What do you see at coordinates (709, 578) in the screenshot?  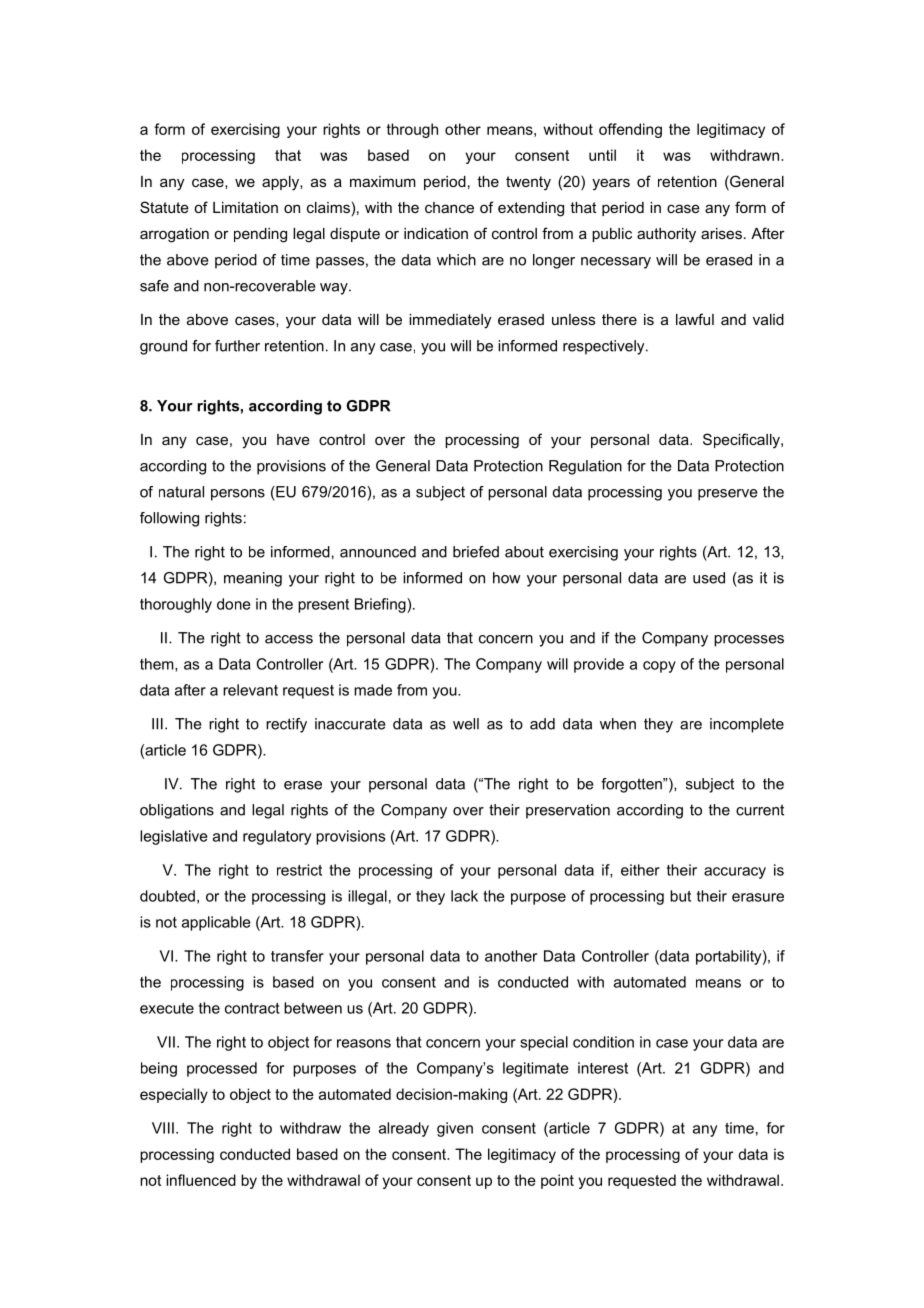 I see `used` at bounding box center [709, 578].
